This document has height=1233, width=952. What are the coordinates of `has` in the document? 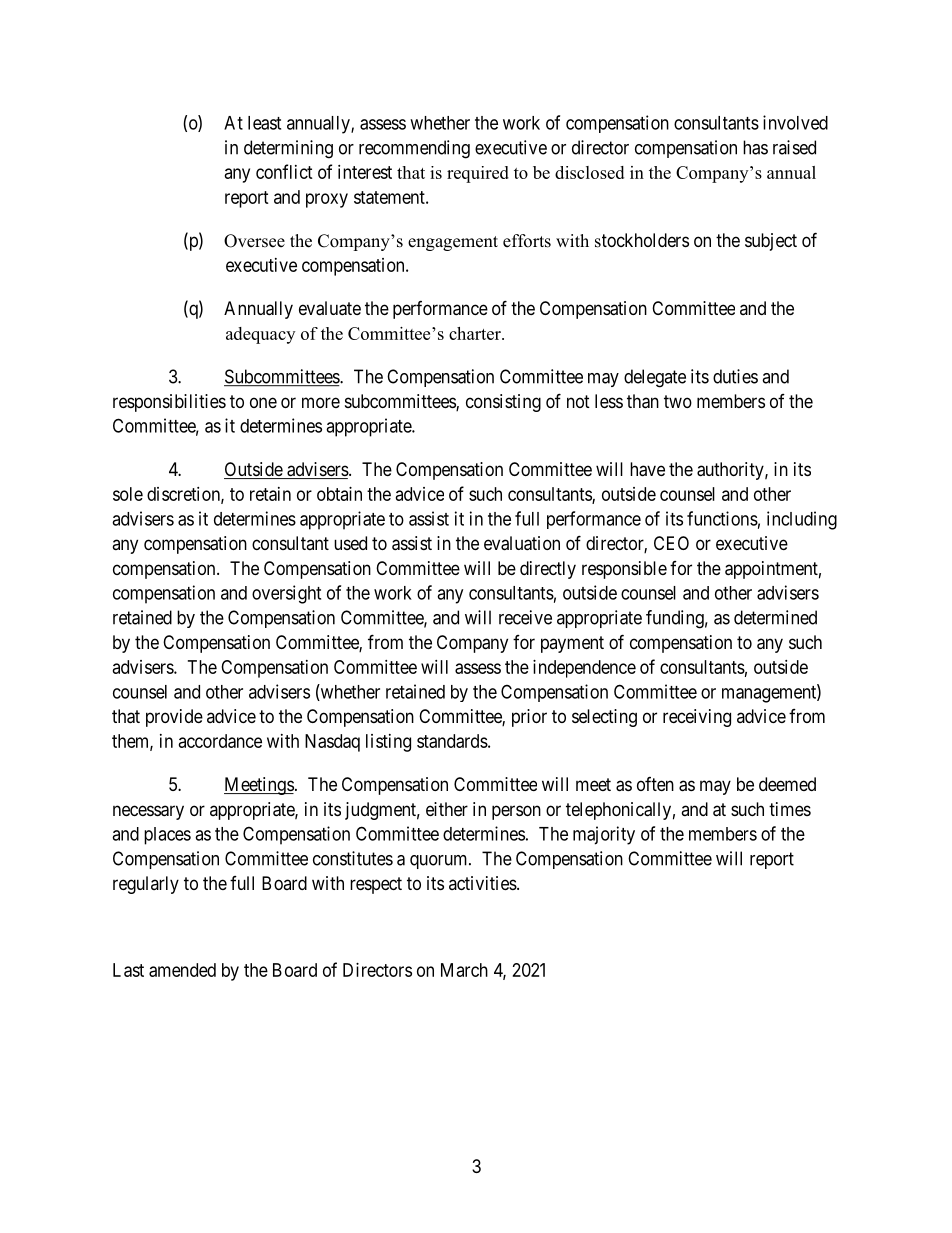 It's located at (755, 147).
